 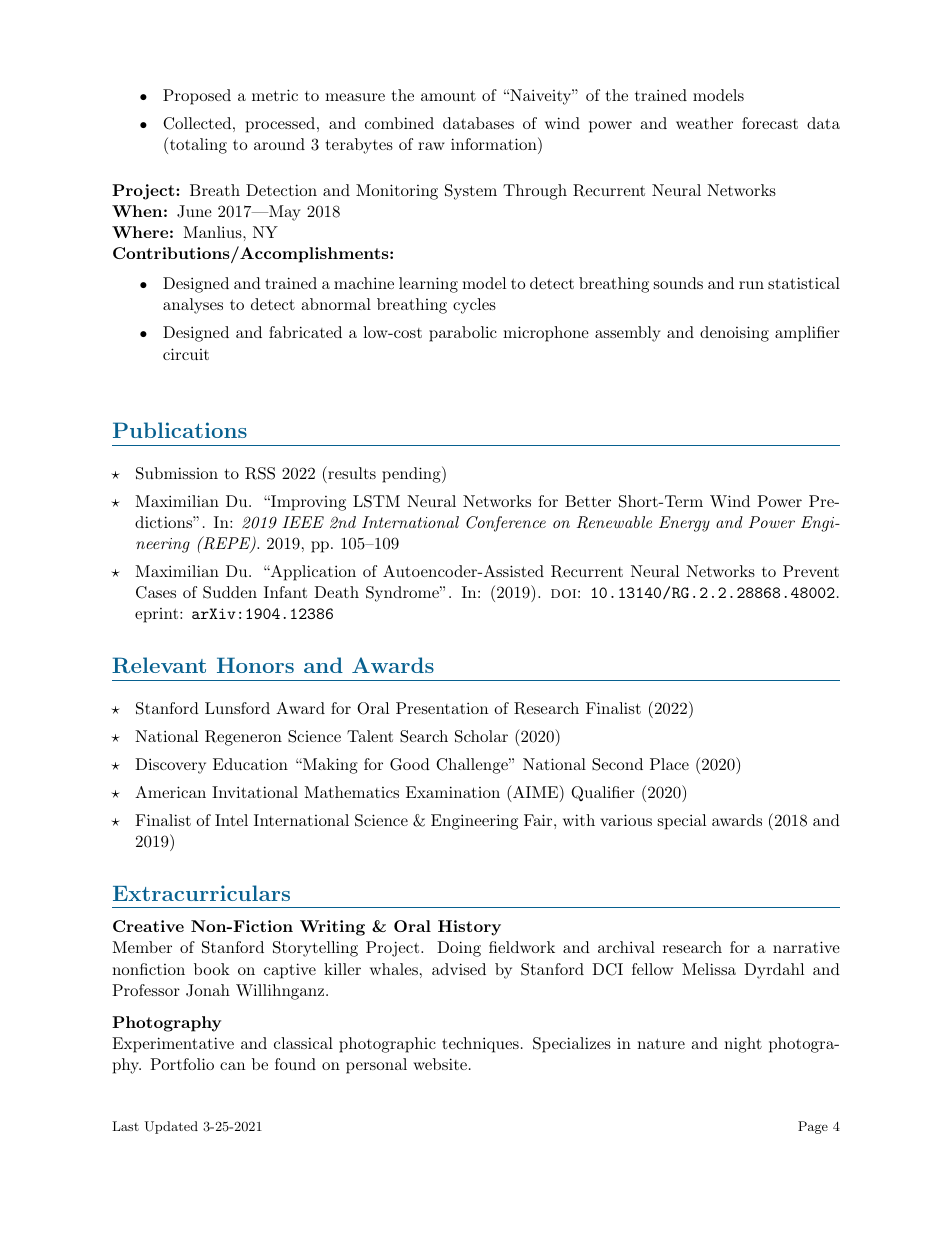 What do you see at coordinates (440, 1064) in the screenshot?
I see `website` at bounding box center [440, 1064].
